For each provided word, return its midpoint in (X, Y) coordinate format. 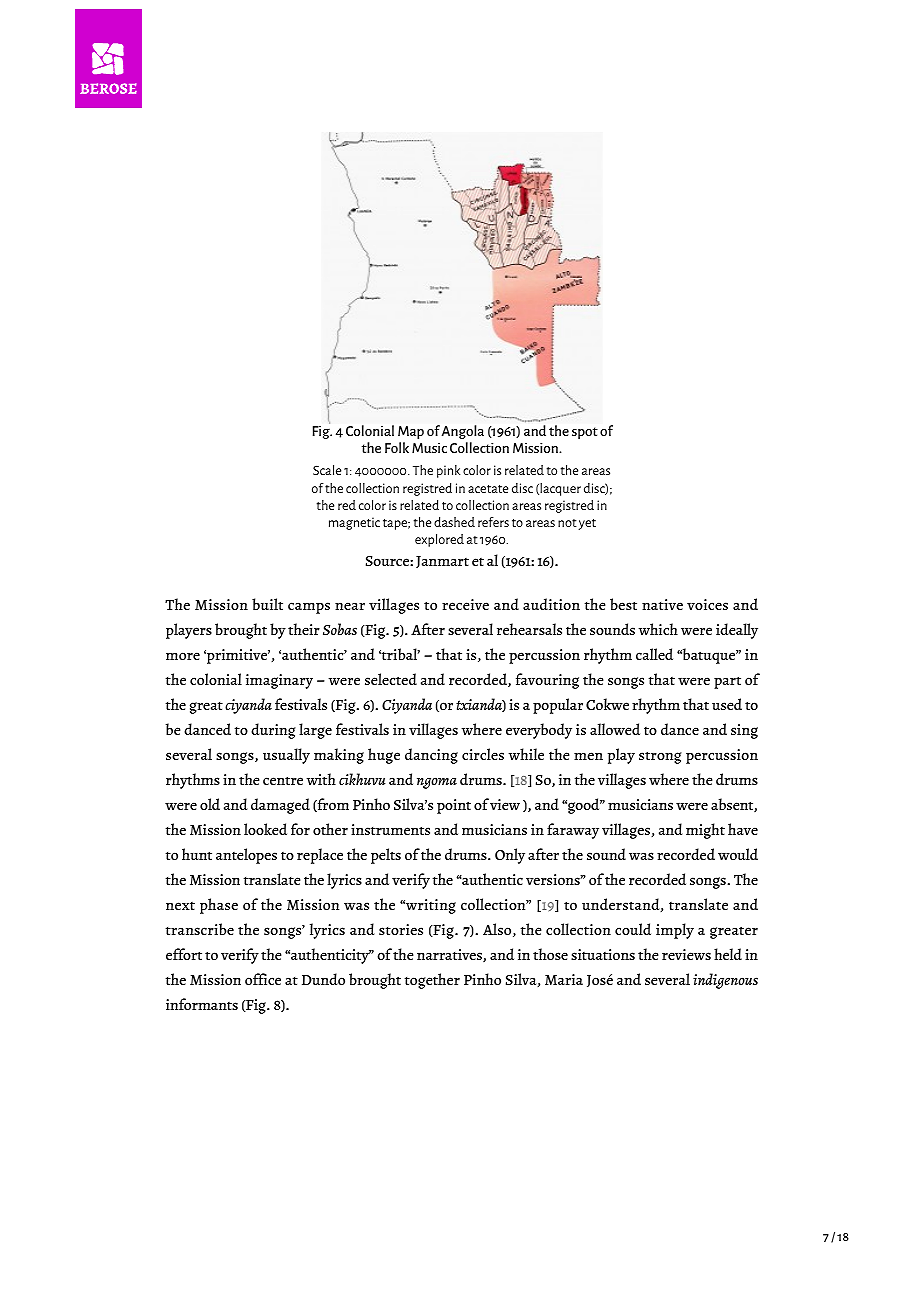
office (263, 979)
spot (585, 433)
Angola (463, 432)
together (432, 981)
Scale (327, 470)
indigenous (725, 981)
